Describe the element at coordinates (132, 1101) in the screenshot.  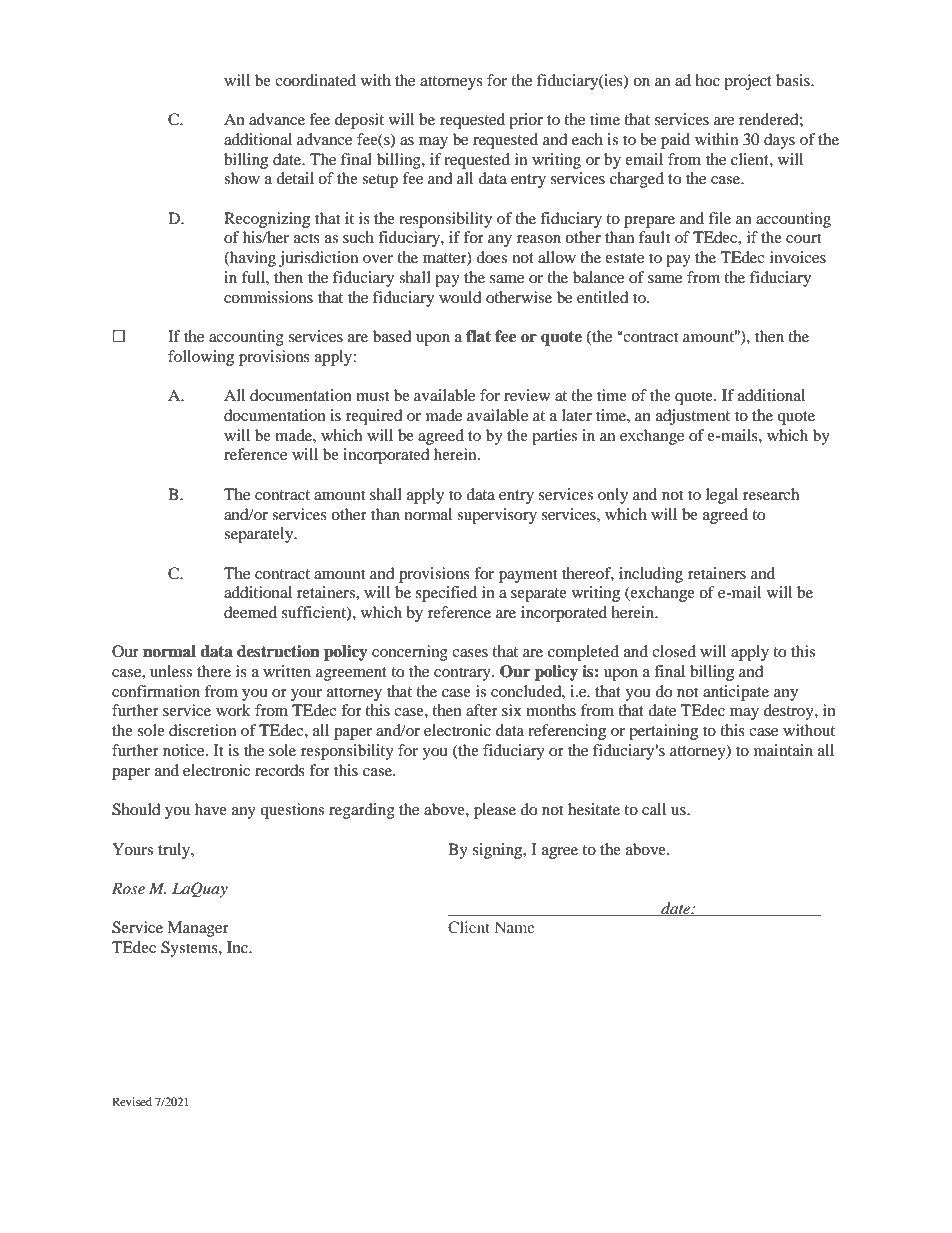
I see `Revised` at that location.
